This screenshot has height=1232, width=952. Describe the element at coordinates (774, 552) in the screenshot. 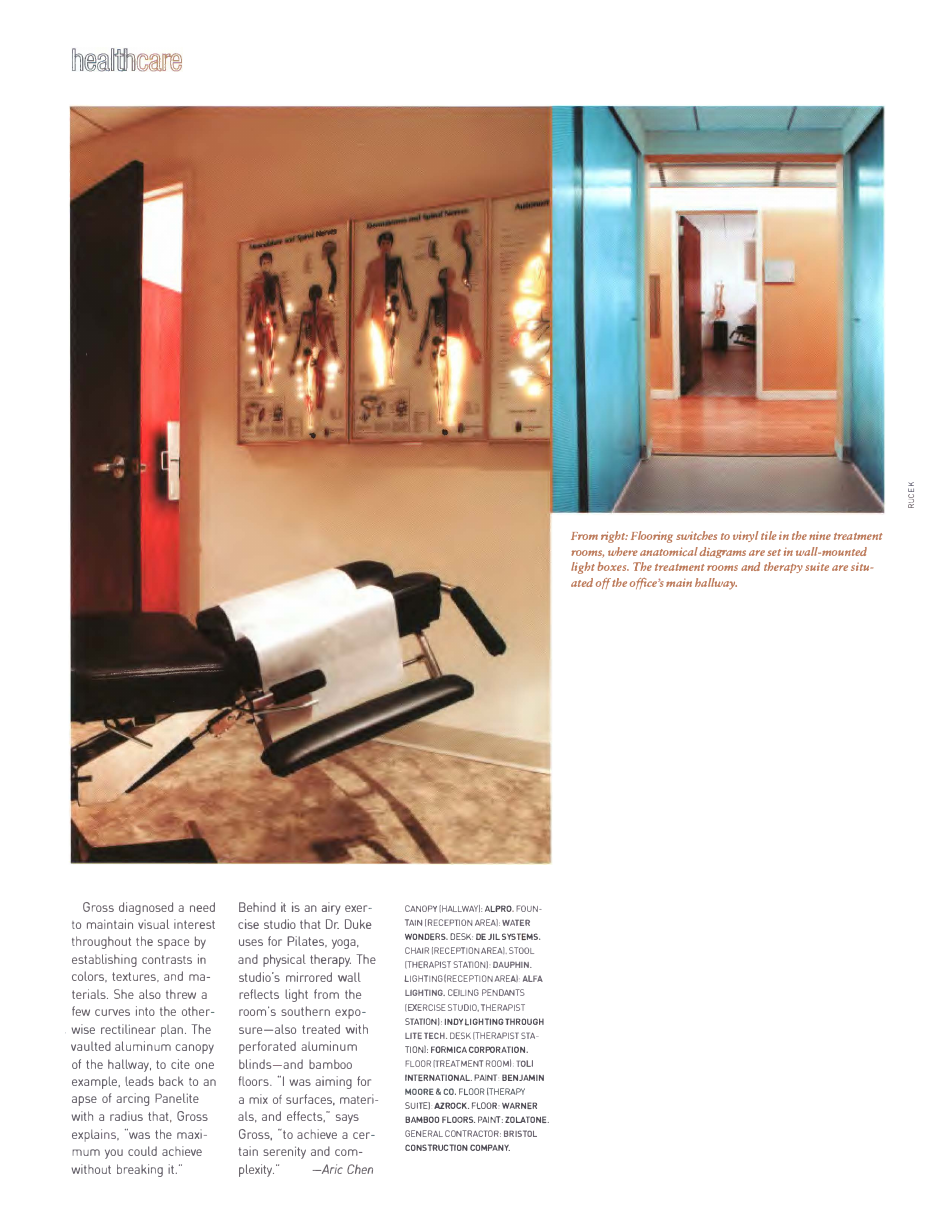

I see `set` at that location.
